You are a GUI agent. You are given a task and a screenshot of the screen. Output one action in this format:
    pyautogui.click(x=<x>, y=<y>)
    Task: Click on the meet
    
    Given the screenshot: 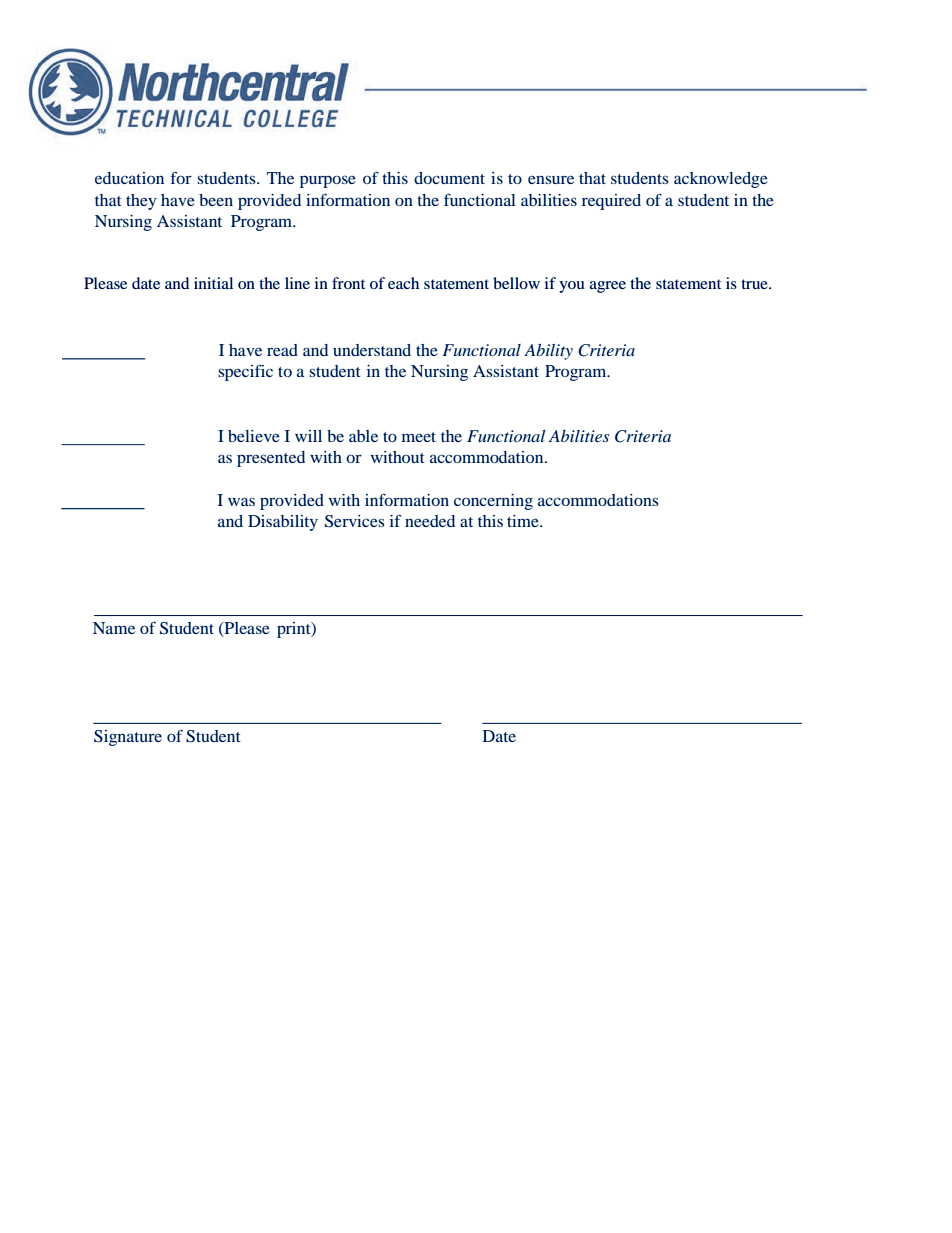 What is the action you would take?
    pyautogui.click(x=419, y=437)
